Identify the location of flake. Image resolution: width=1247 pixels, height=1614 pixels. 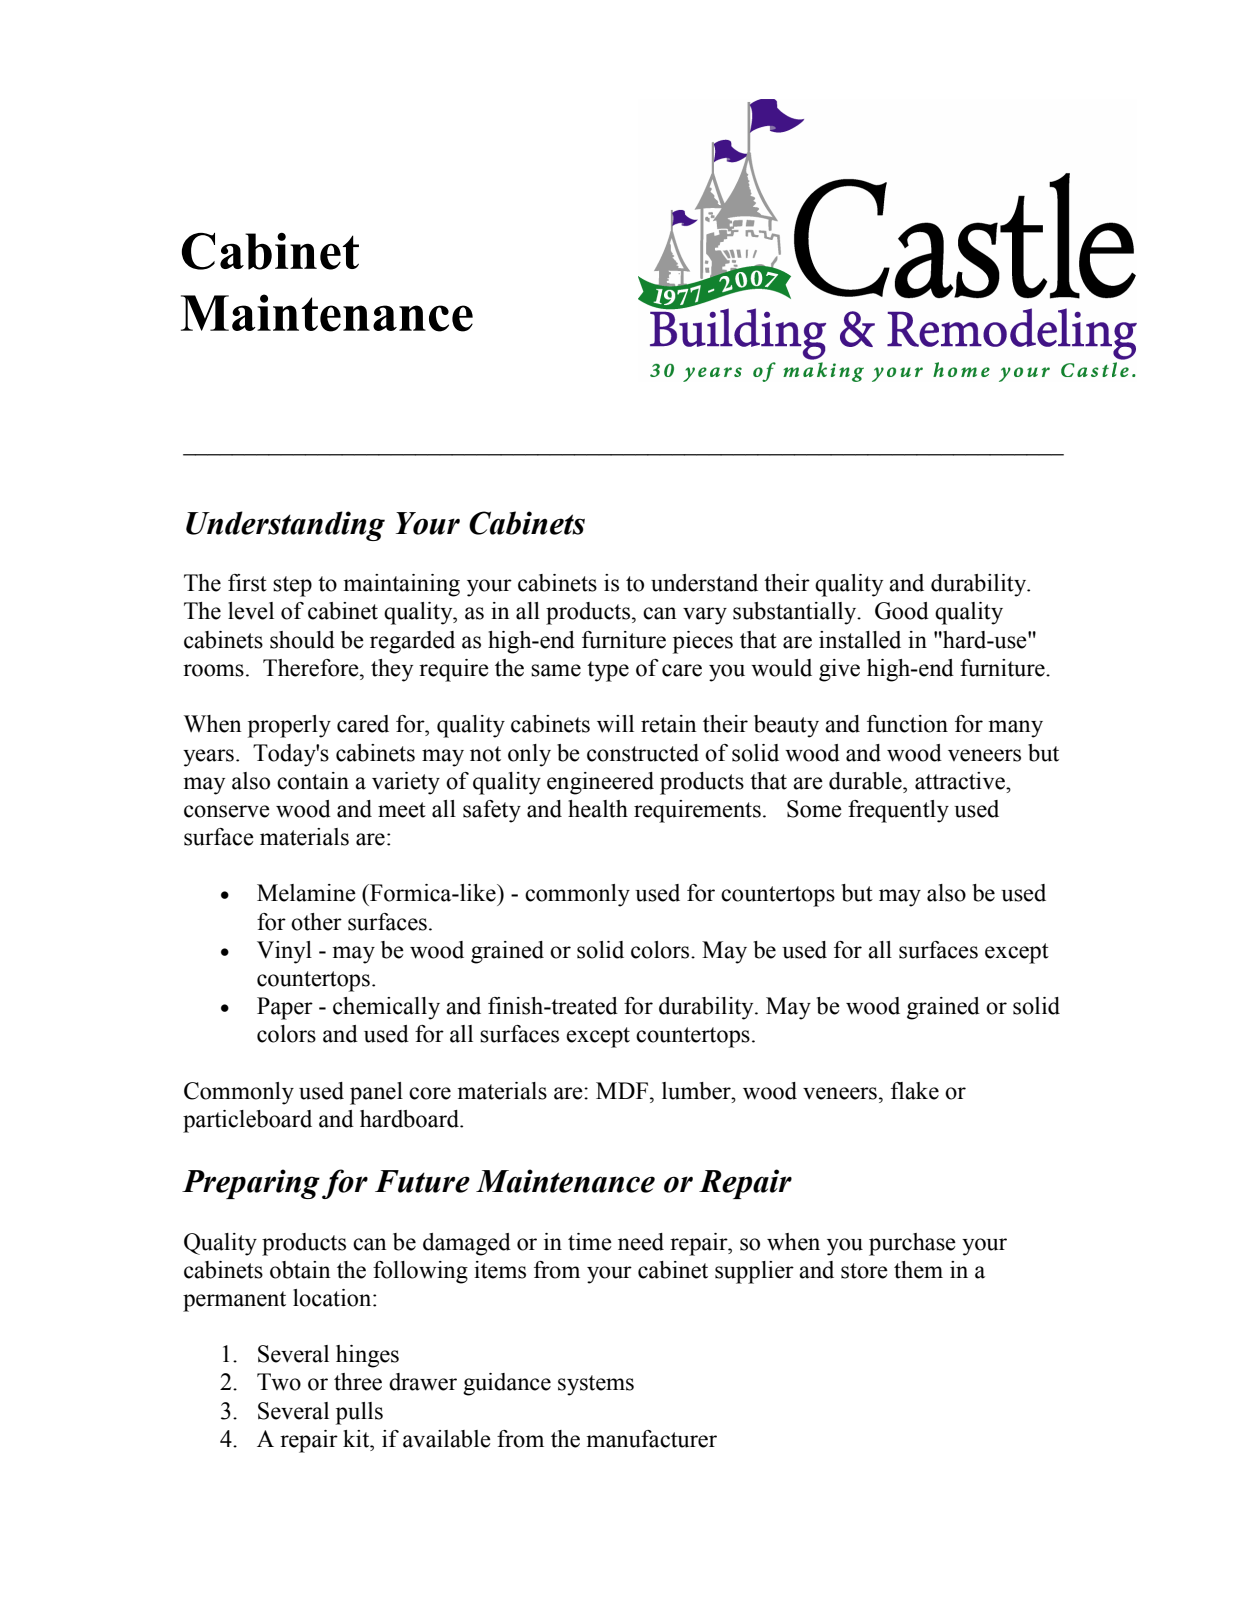
(915, 1091).
